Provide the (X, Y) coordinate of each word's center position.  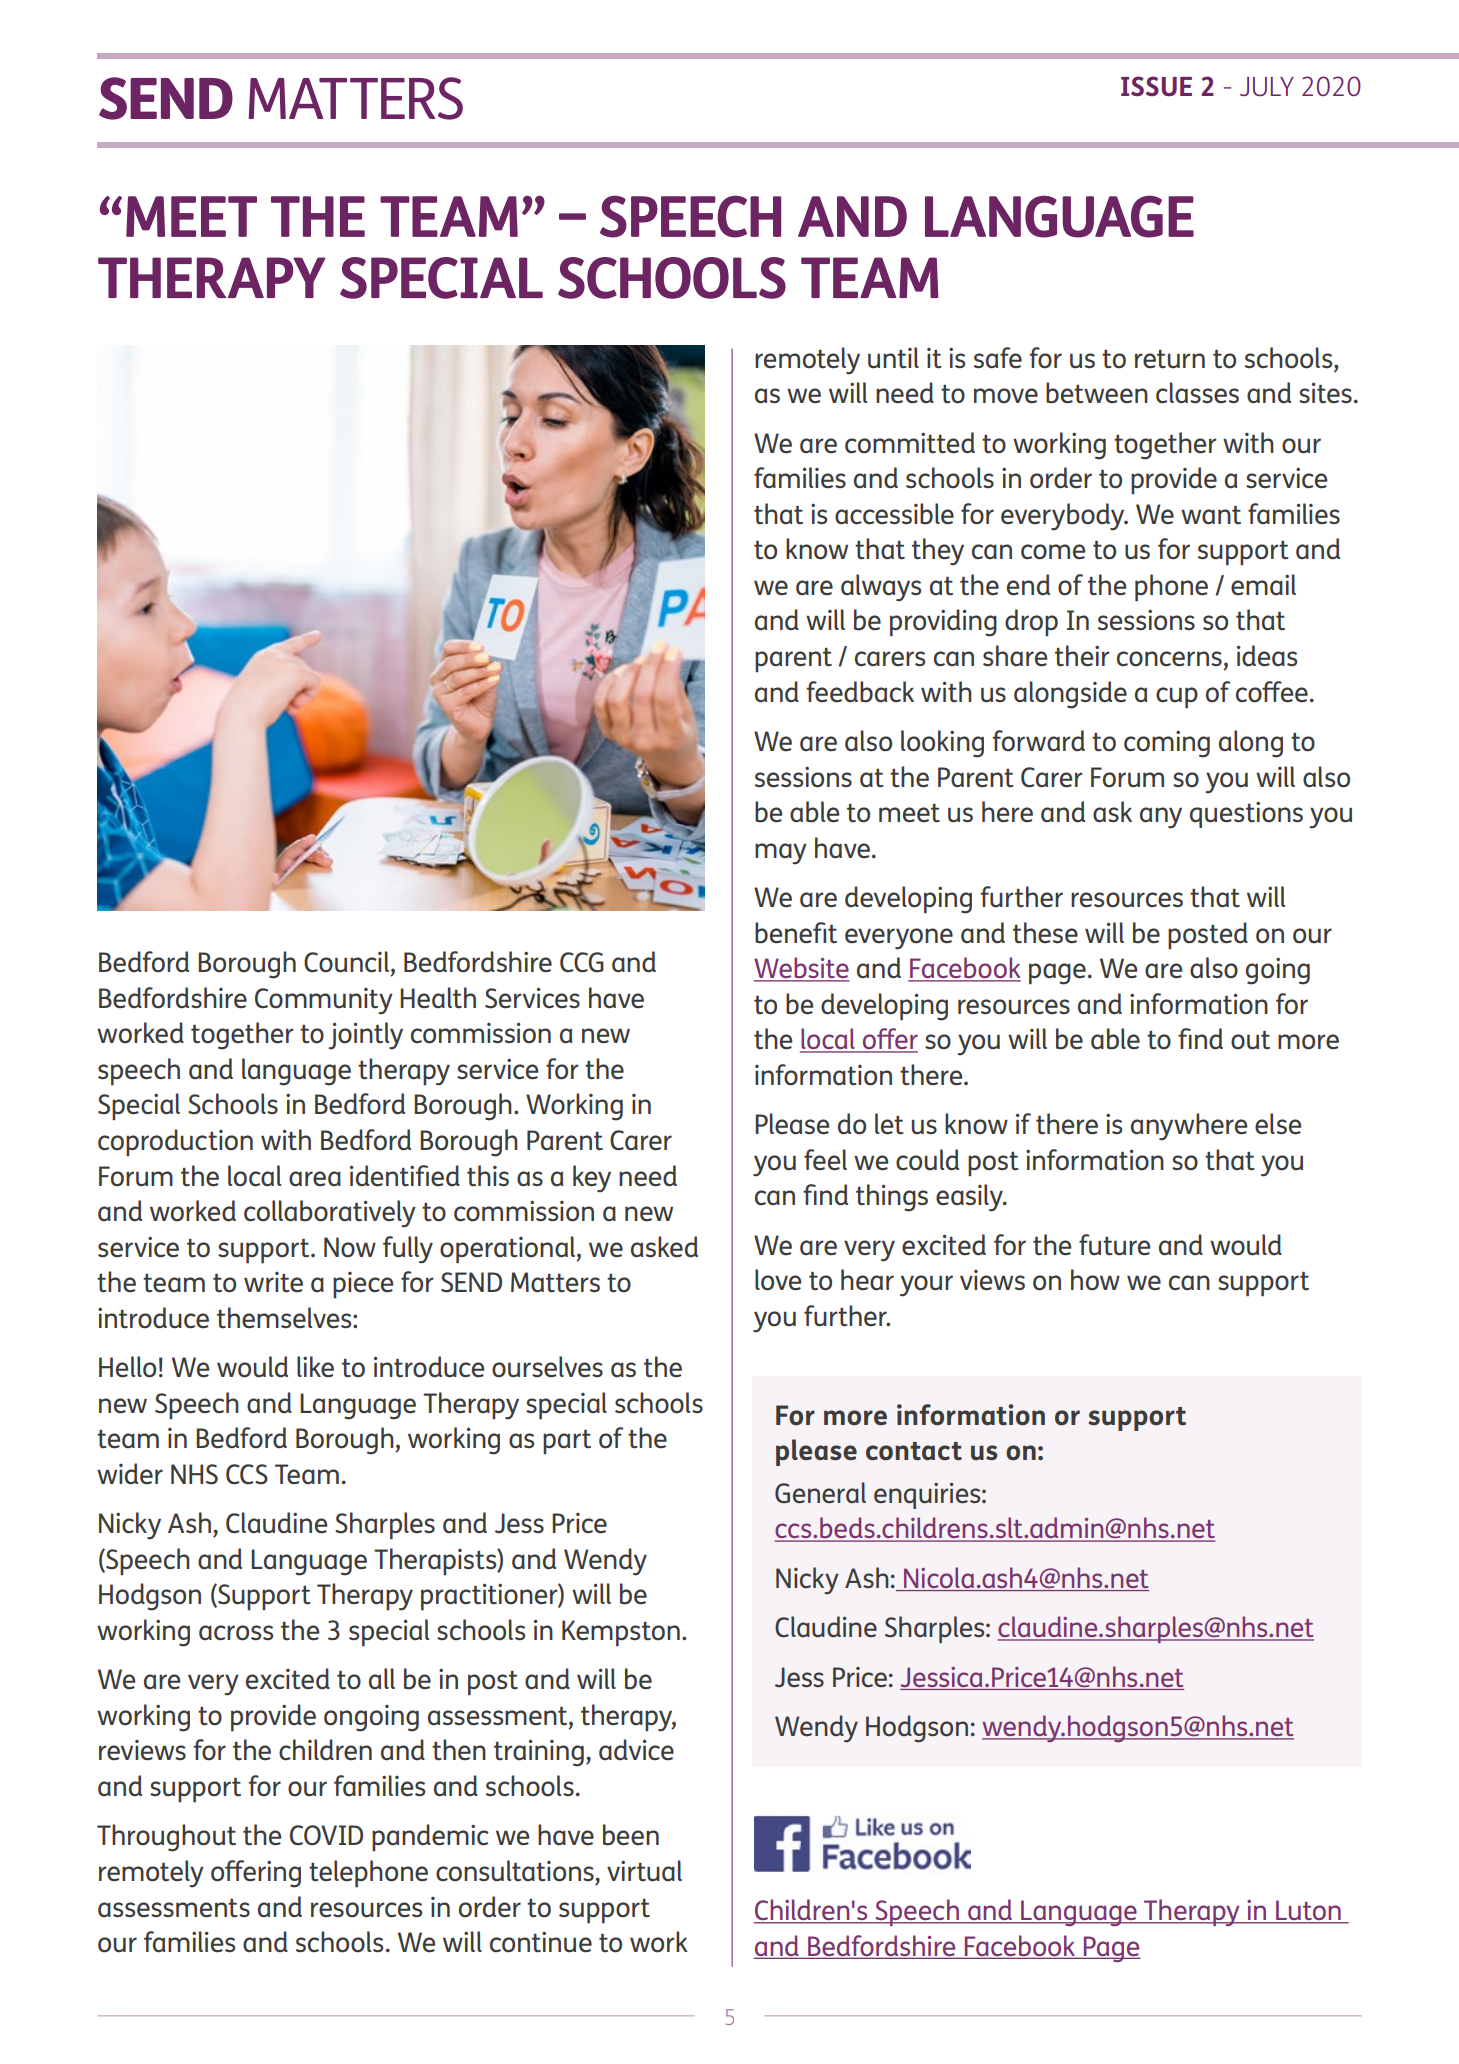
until (893, 358)
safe (998, 358)
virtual (644, 1871)
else (1278, 1124)
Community (324, 1001)
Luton (1308, 1911)
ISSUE (1156, 86)
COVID (326, 1835)
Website (802, 969)
